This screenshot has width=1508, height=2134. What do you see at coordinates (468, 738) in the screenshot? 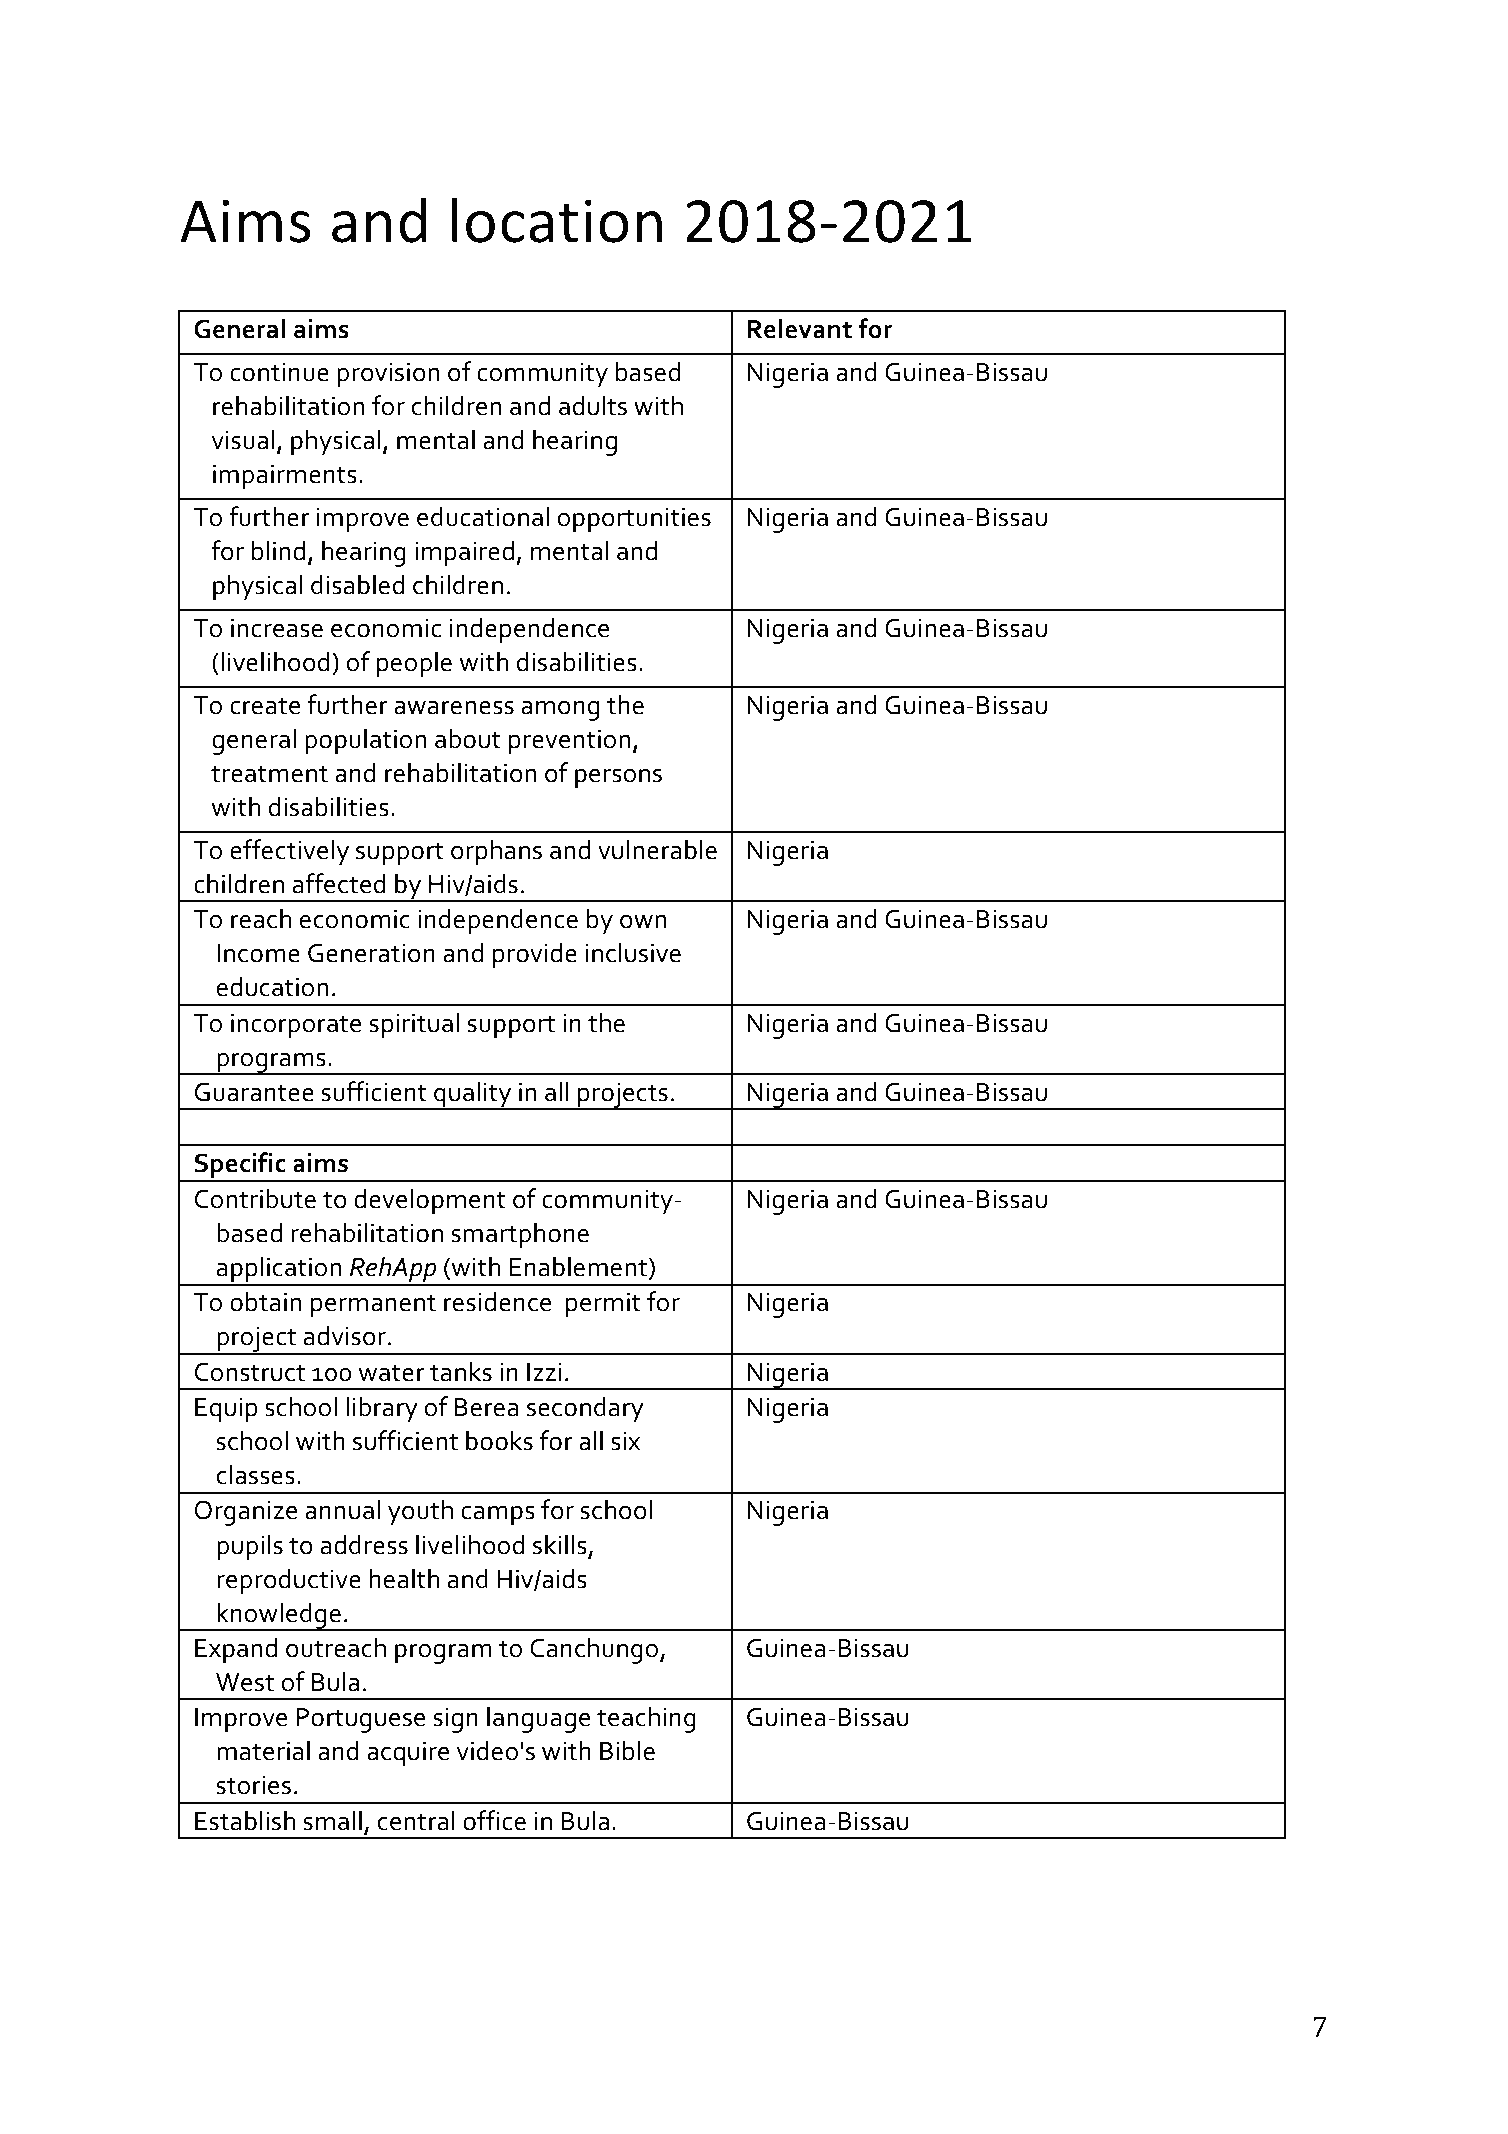
I see `about` at bounding box center [468, 738].
